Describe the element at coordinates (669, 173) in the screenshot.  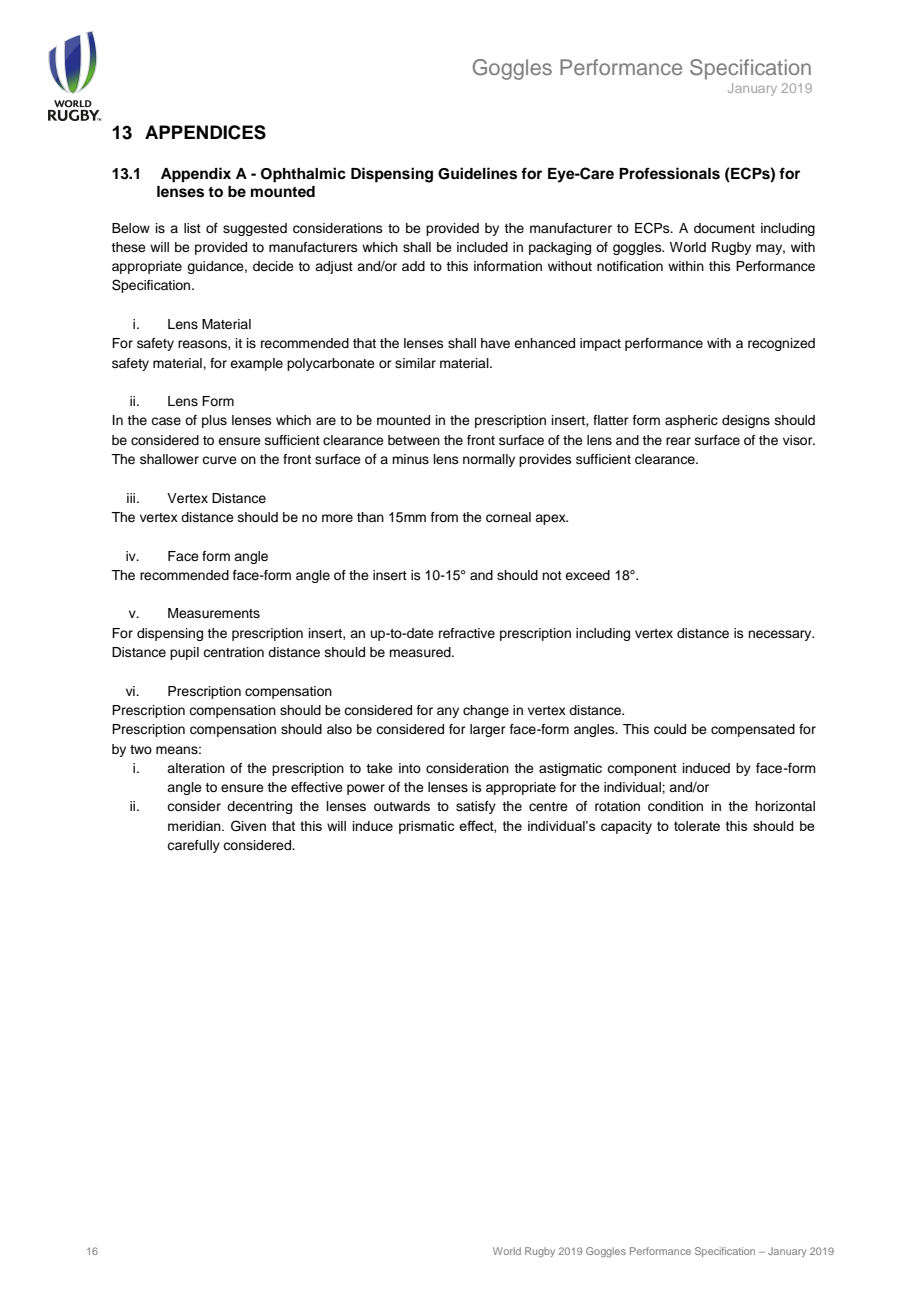
I see `Professionals` at that location.
